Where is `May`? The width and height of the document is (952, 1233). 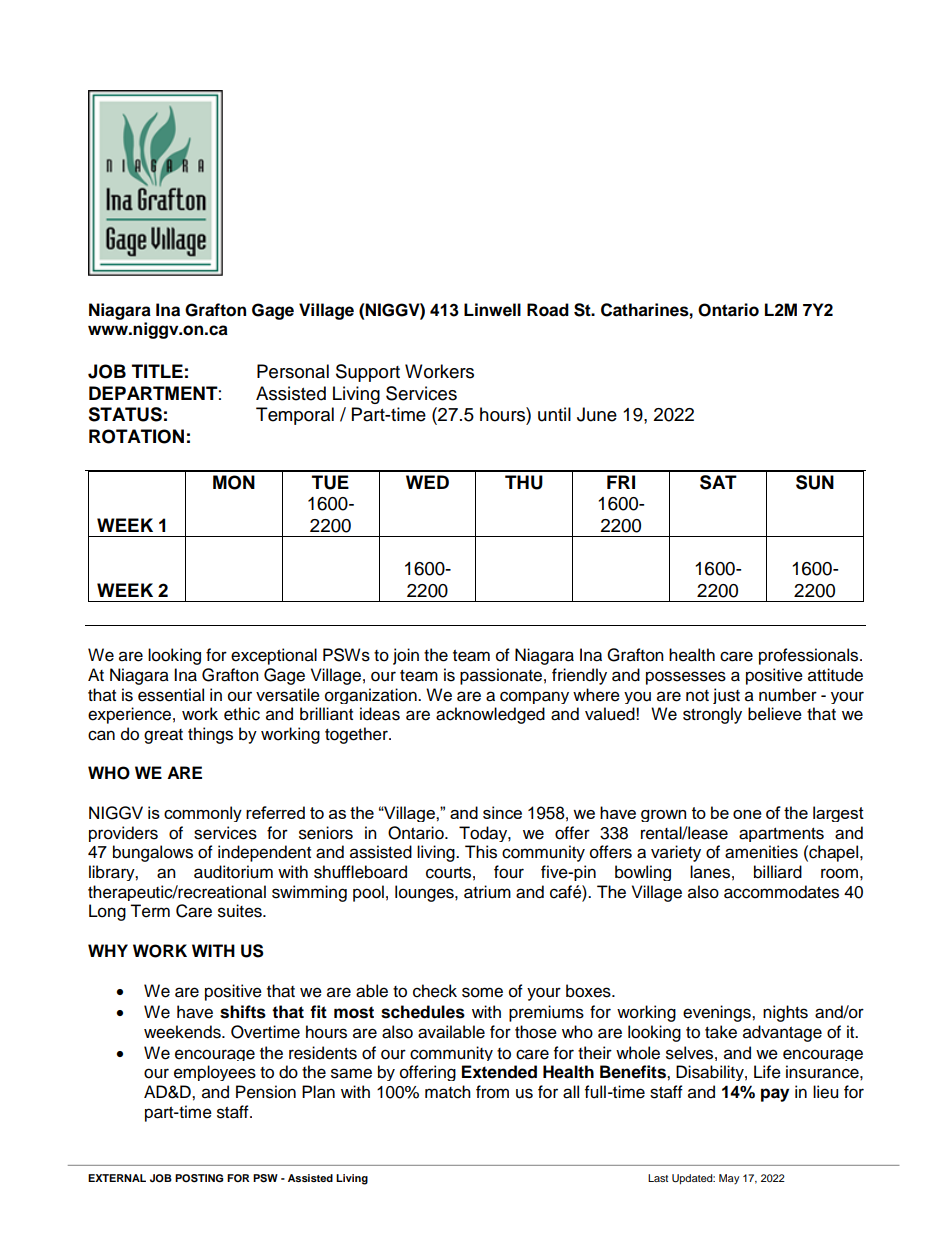
May is located at coordinates (729, 1179).
